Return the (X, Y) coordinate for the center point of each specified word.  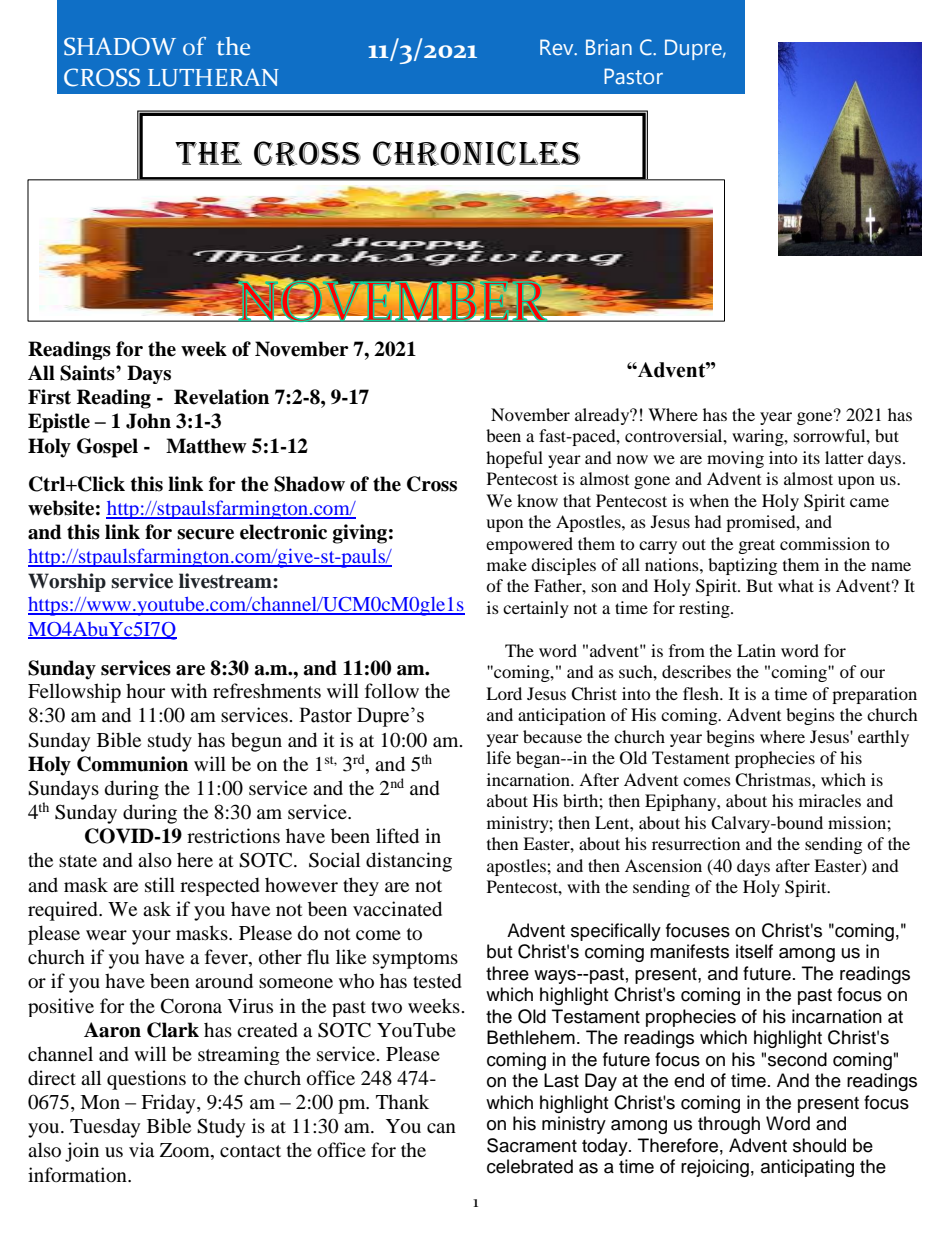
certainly (536, 609)
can (441, 1128)
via (141, 1149)
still (160, 884)
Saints (88, 373)
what (796, 585)
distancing (409, 862)
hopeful (514, 459)
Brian (609, 47)
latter (844, 457)
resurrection (696, 843)
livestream (226, 581)
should (819, 1145)
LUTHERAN (213, 77)
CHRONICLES (476, 153)
